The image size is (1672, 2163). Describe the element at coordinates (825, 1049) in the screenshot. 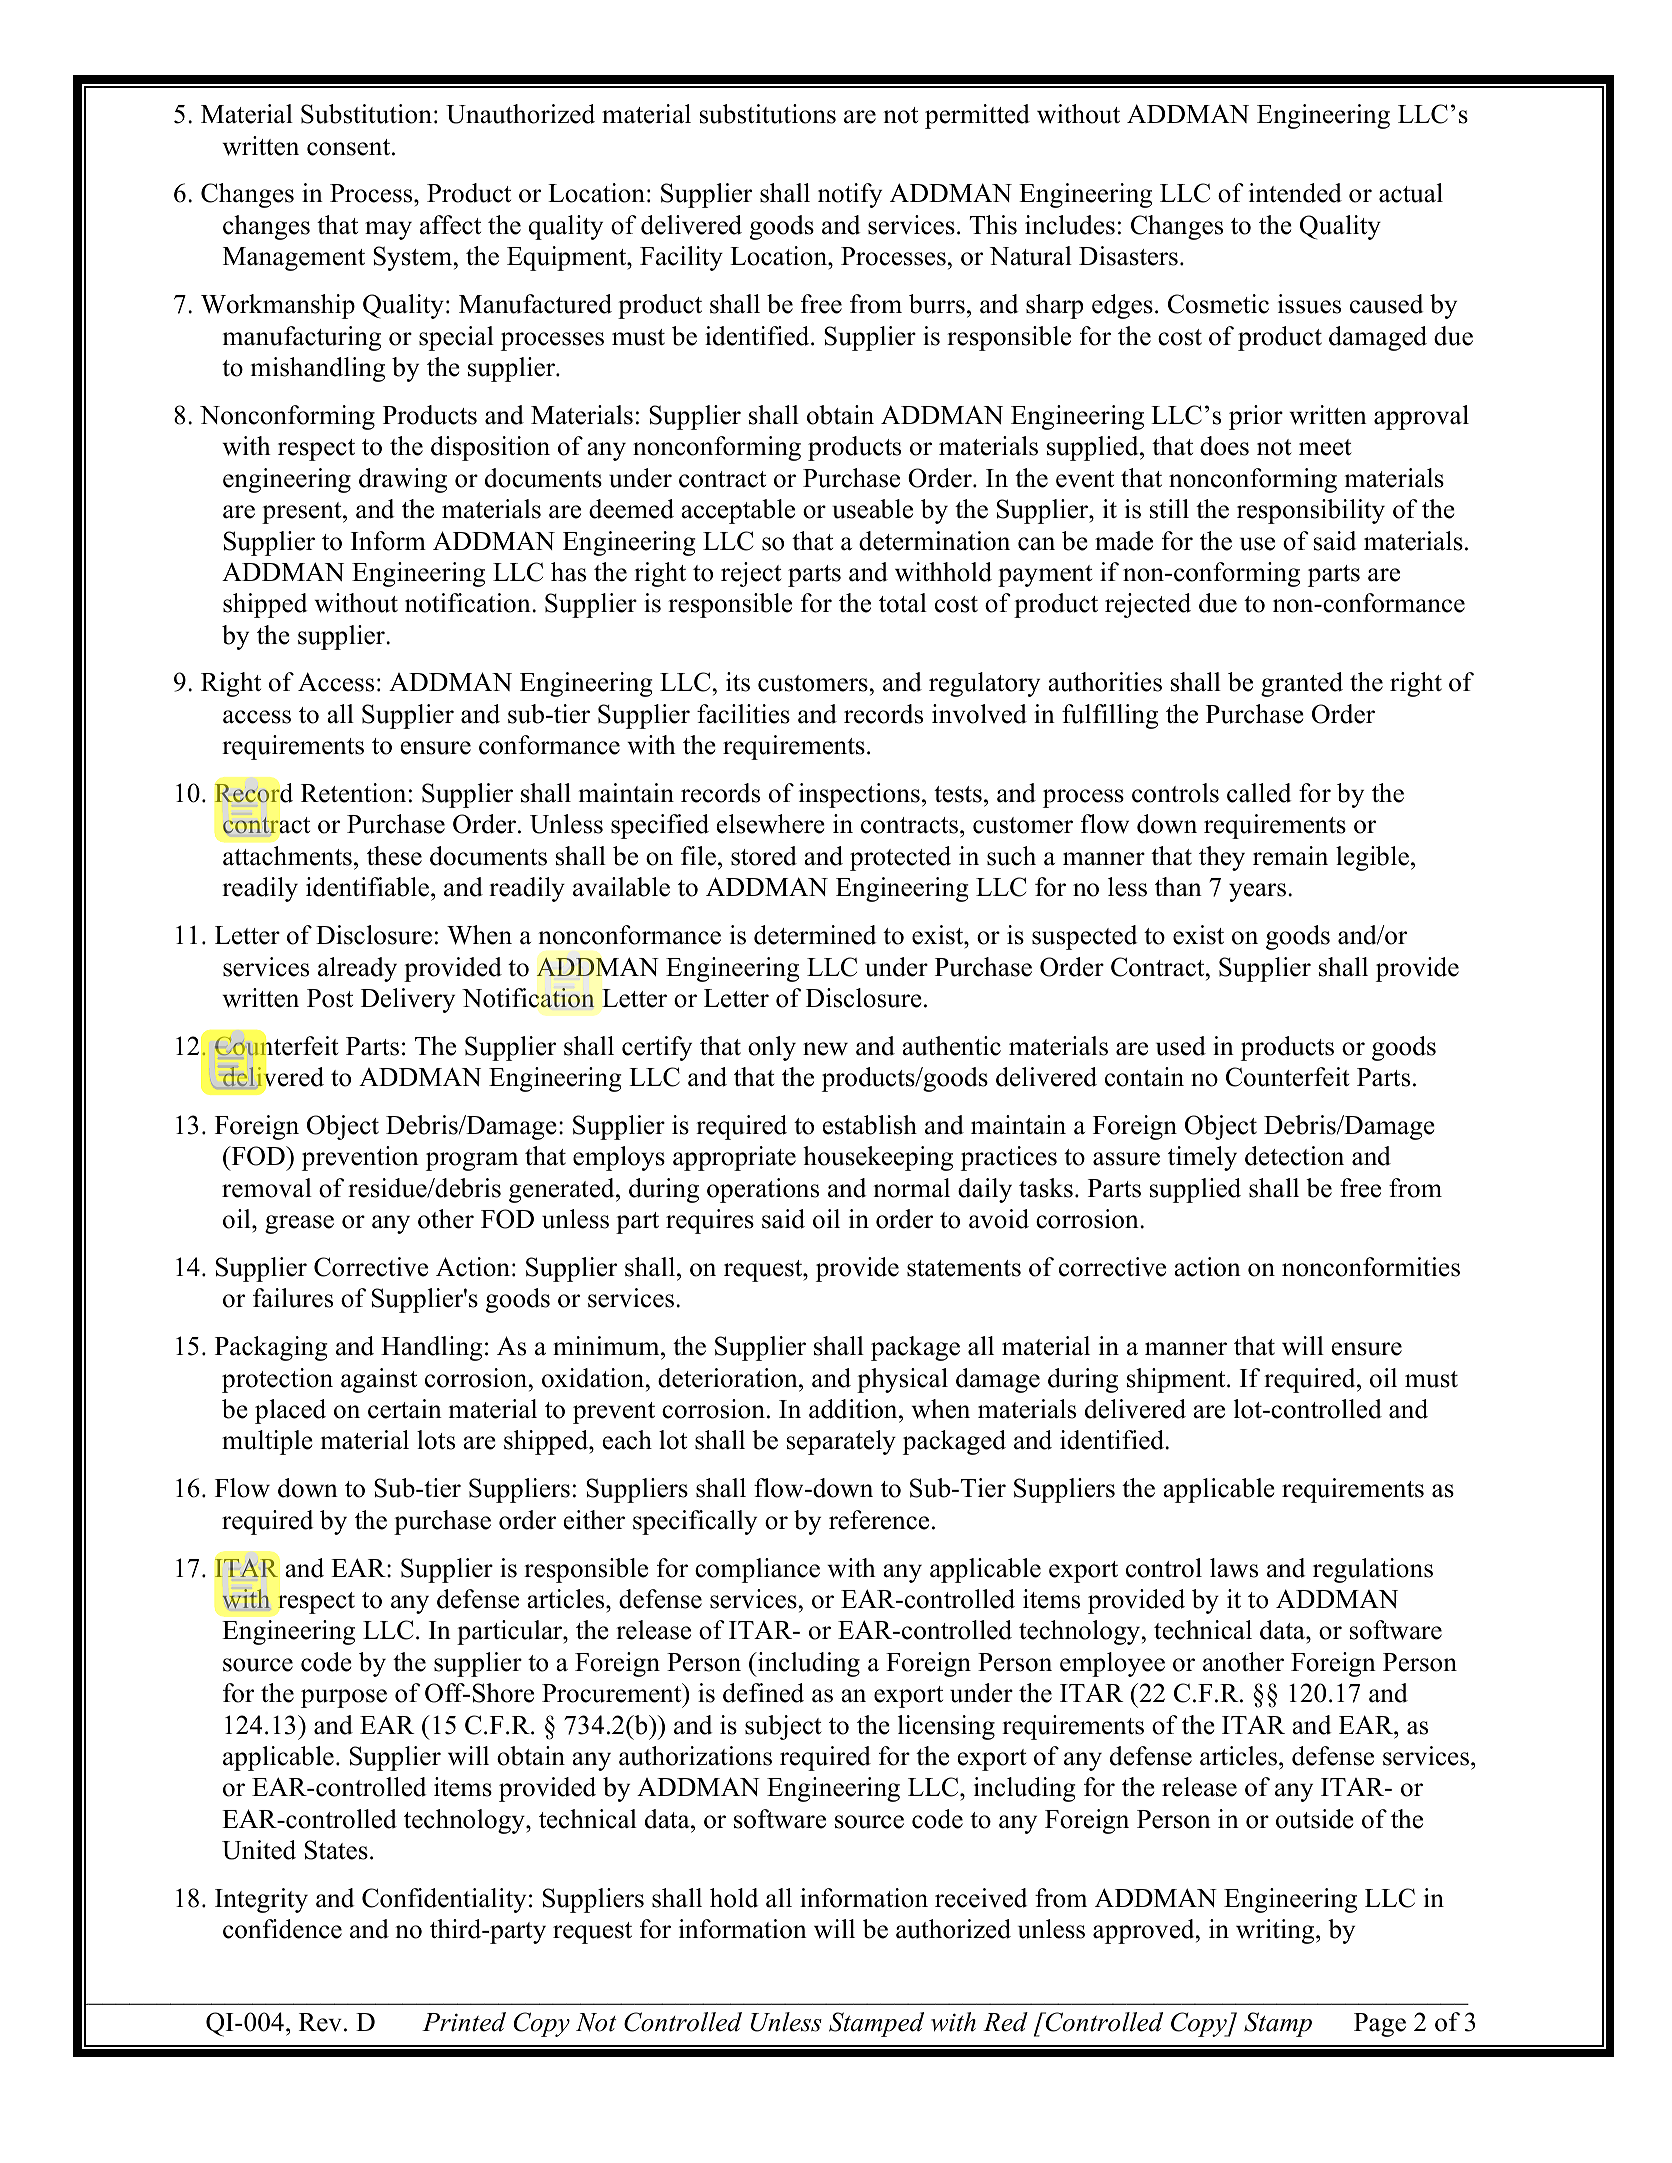

I see `new` at that location.
